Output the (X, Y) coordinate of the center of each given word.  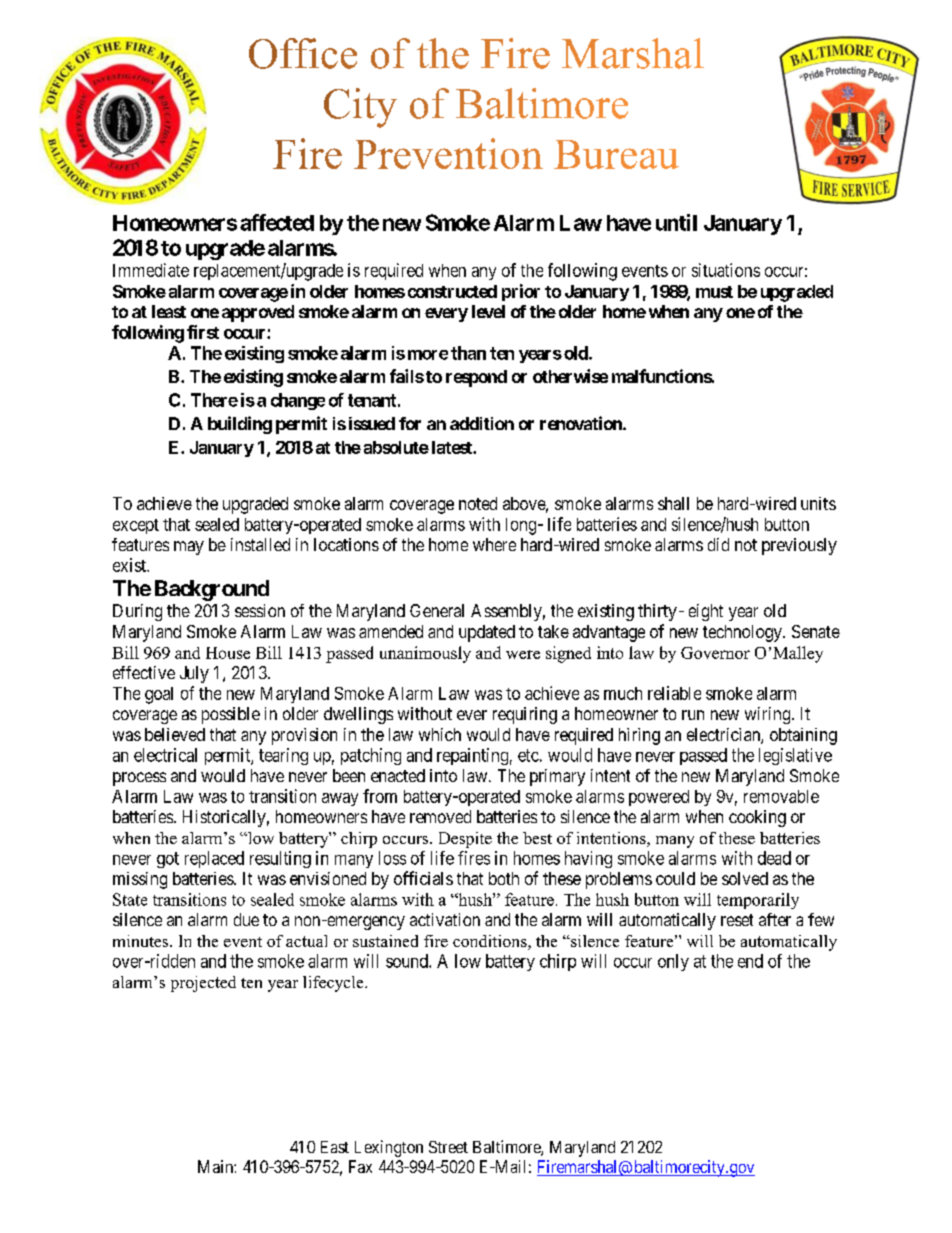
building (240, 425)
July (194, 674)
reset (737, 920)
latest (453, 447)
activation (445, 919)
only (673, 962)
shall (673, 503)
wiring (769, 715)
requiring (525, 715)
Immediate (151, 270)
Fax (360, 1166)
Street (448, 1147)
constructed (452, 291)
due (246, 919)
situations (726, 270)
